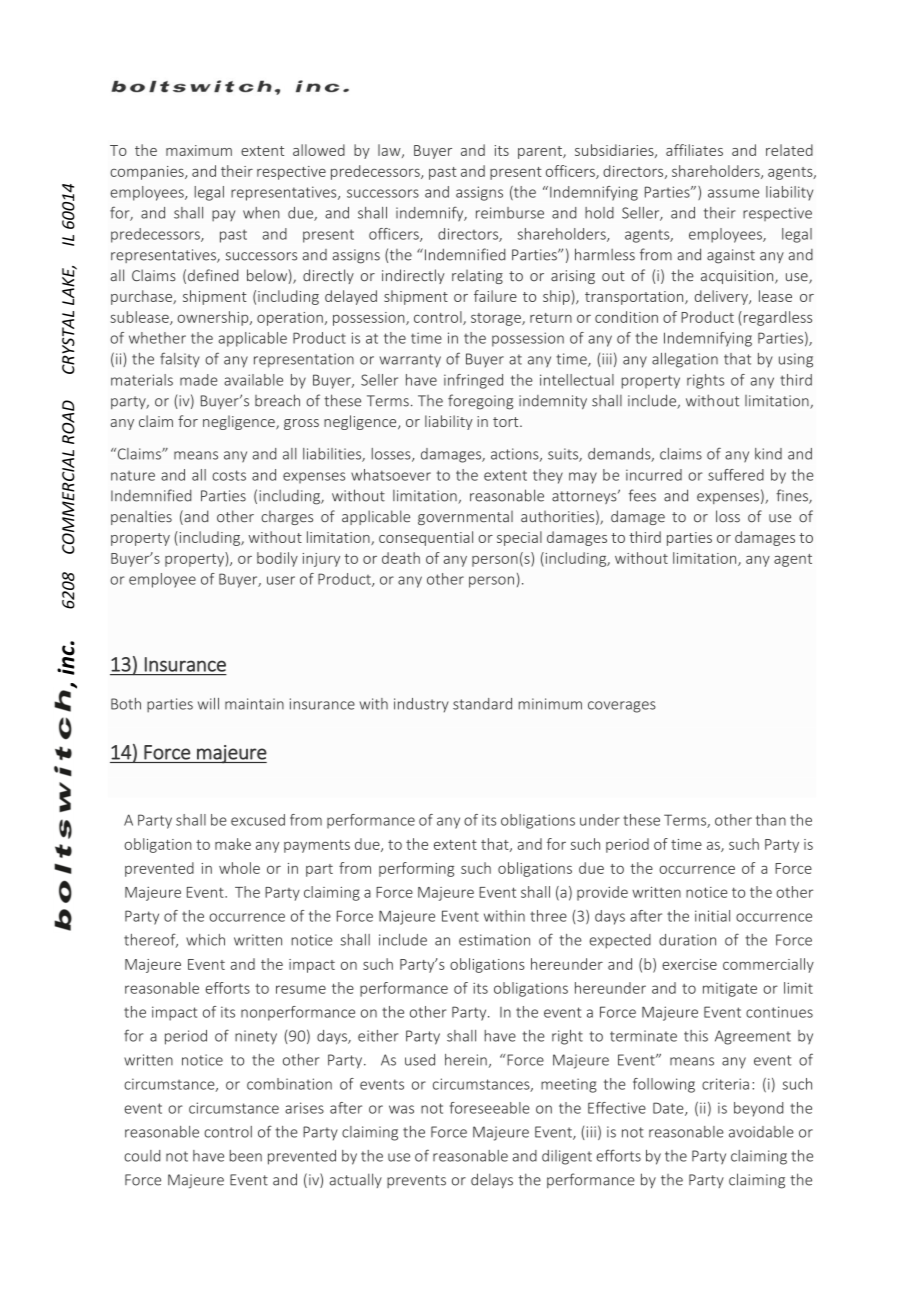 This document has width=924, height=1307. Describe the element at coordinates (736, 475) in the document. I see `suffered` at that location.
